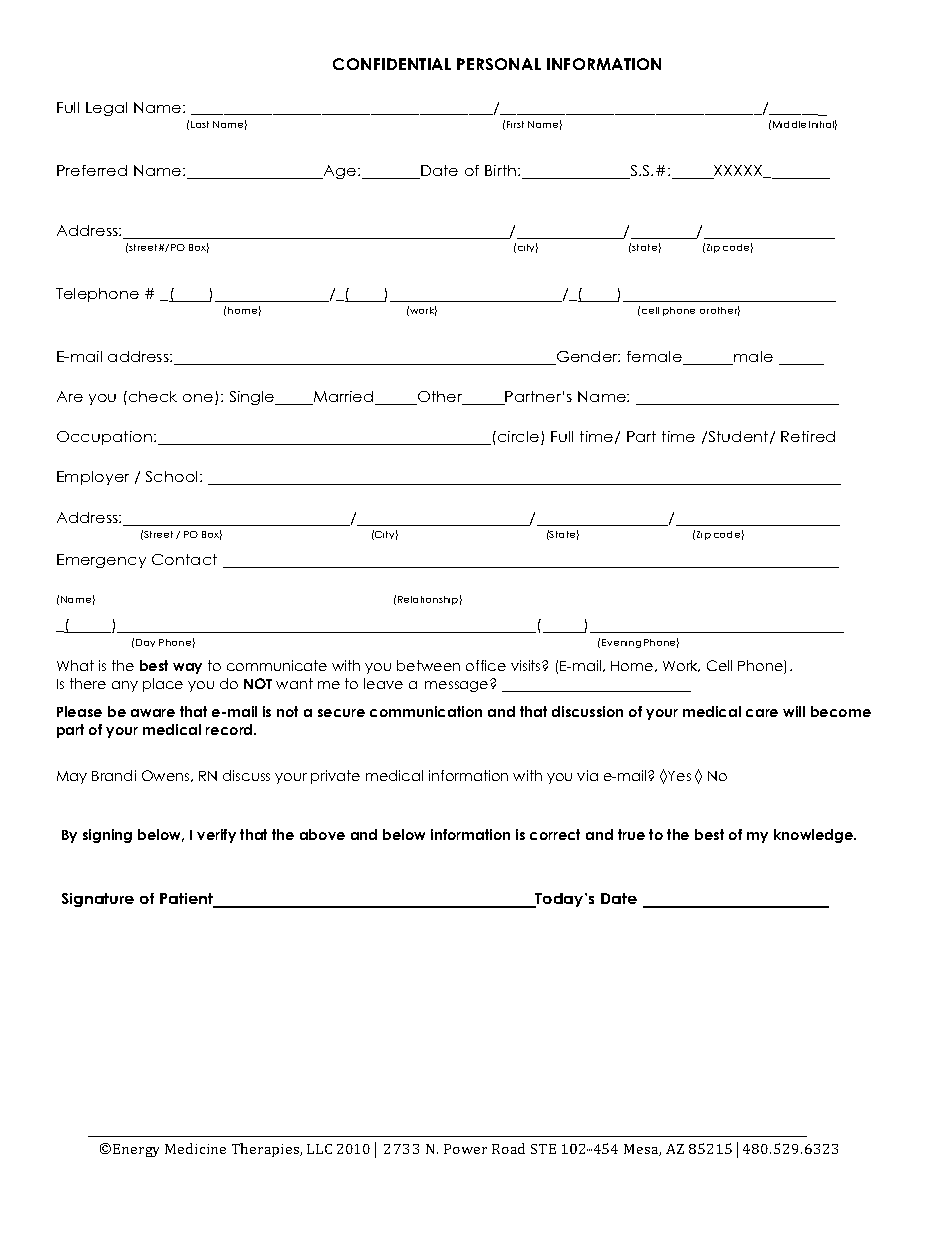 The image size is (952, 1233). Describe the element at coordinates (499, 64) in the screenshot. I see `PERSONAL` at that location.
